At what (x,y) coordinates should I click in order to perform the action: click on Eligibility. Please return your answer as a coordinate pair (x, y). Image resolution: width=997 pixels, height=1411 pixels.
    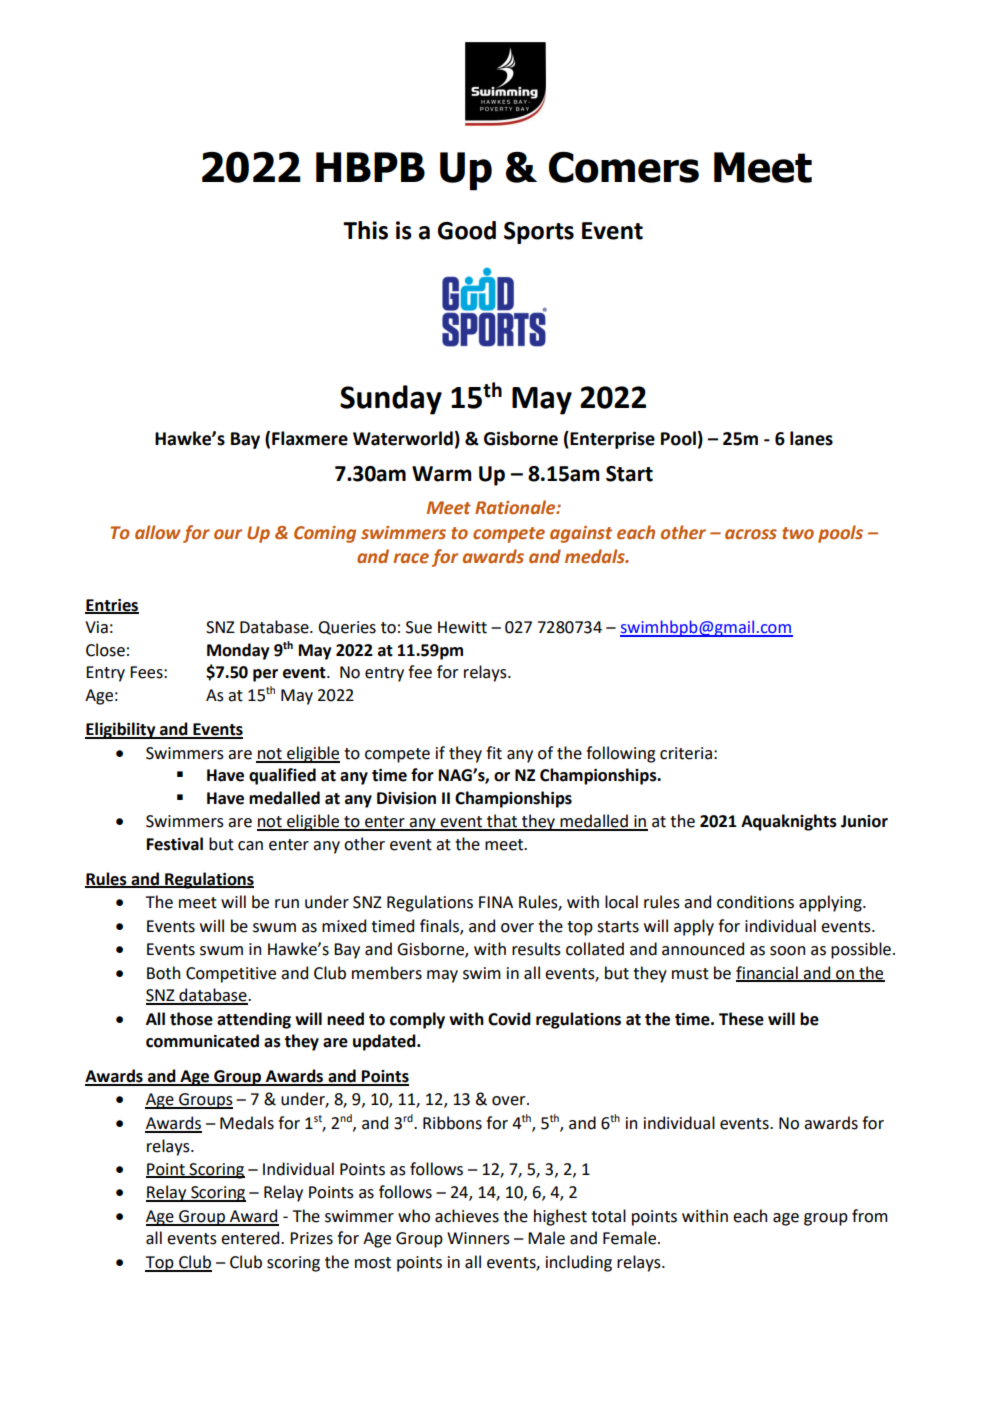
    Looking at the image, I should click on (121, 730).
